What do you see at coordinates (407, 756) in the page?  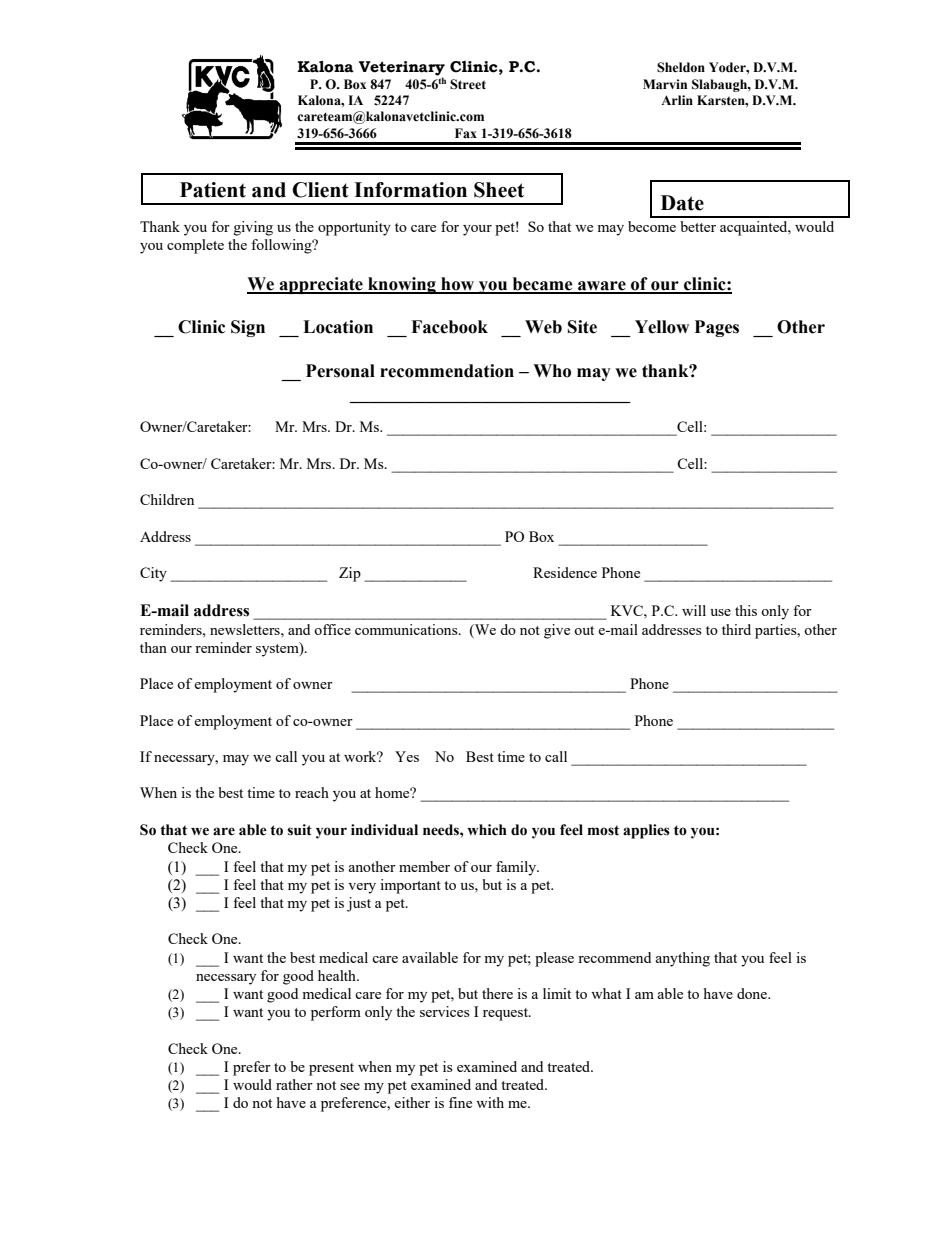 I see `Yes` at bounding box center [407, 756].
